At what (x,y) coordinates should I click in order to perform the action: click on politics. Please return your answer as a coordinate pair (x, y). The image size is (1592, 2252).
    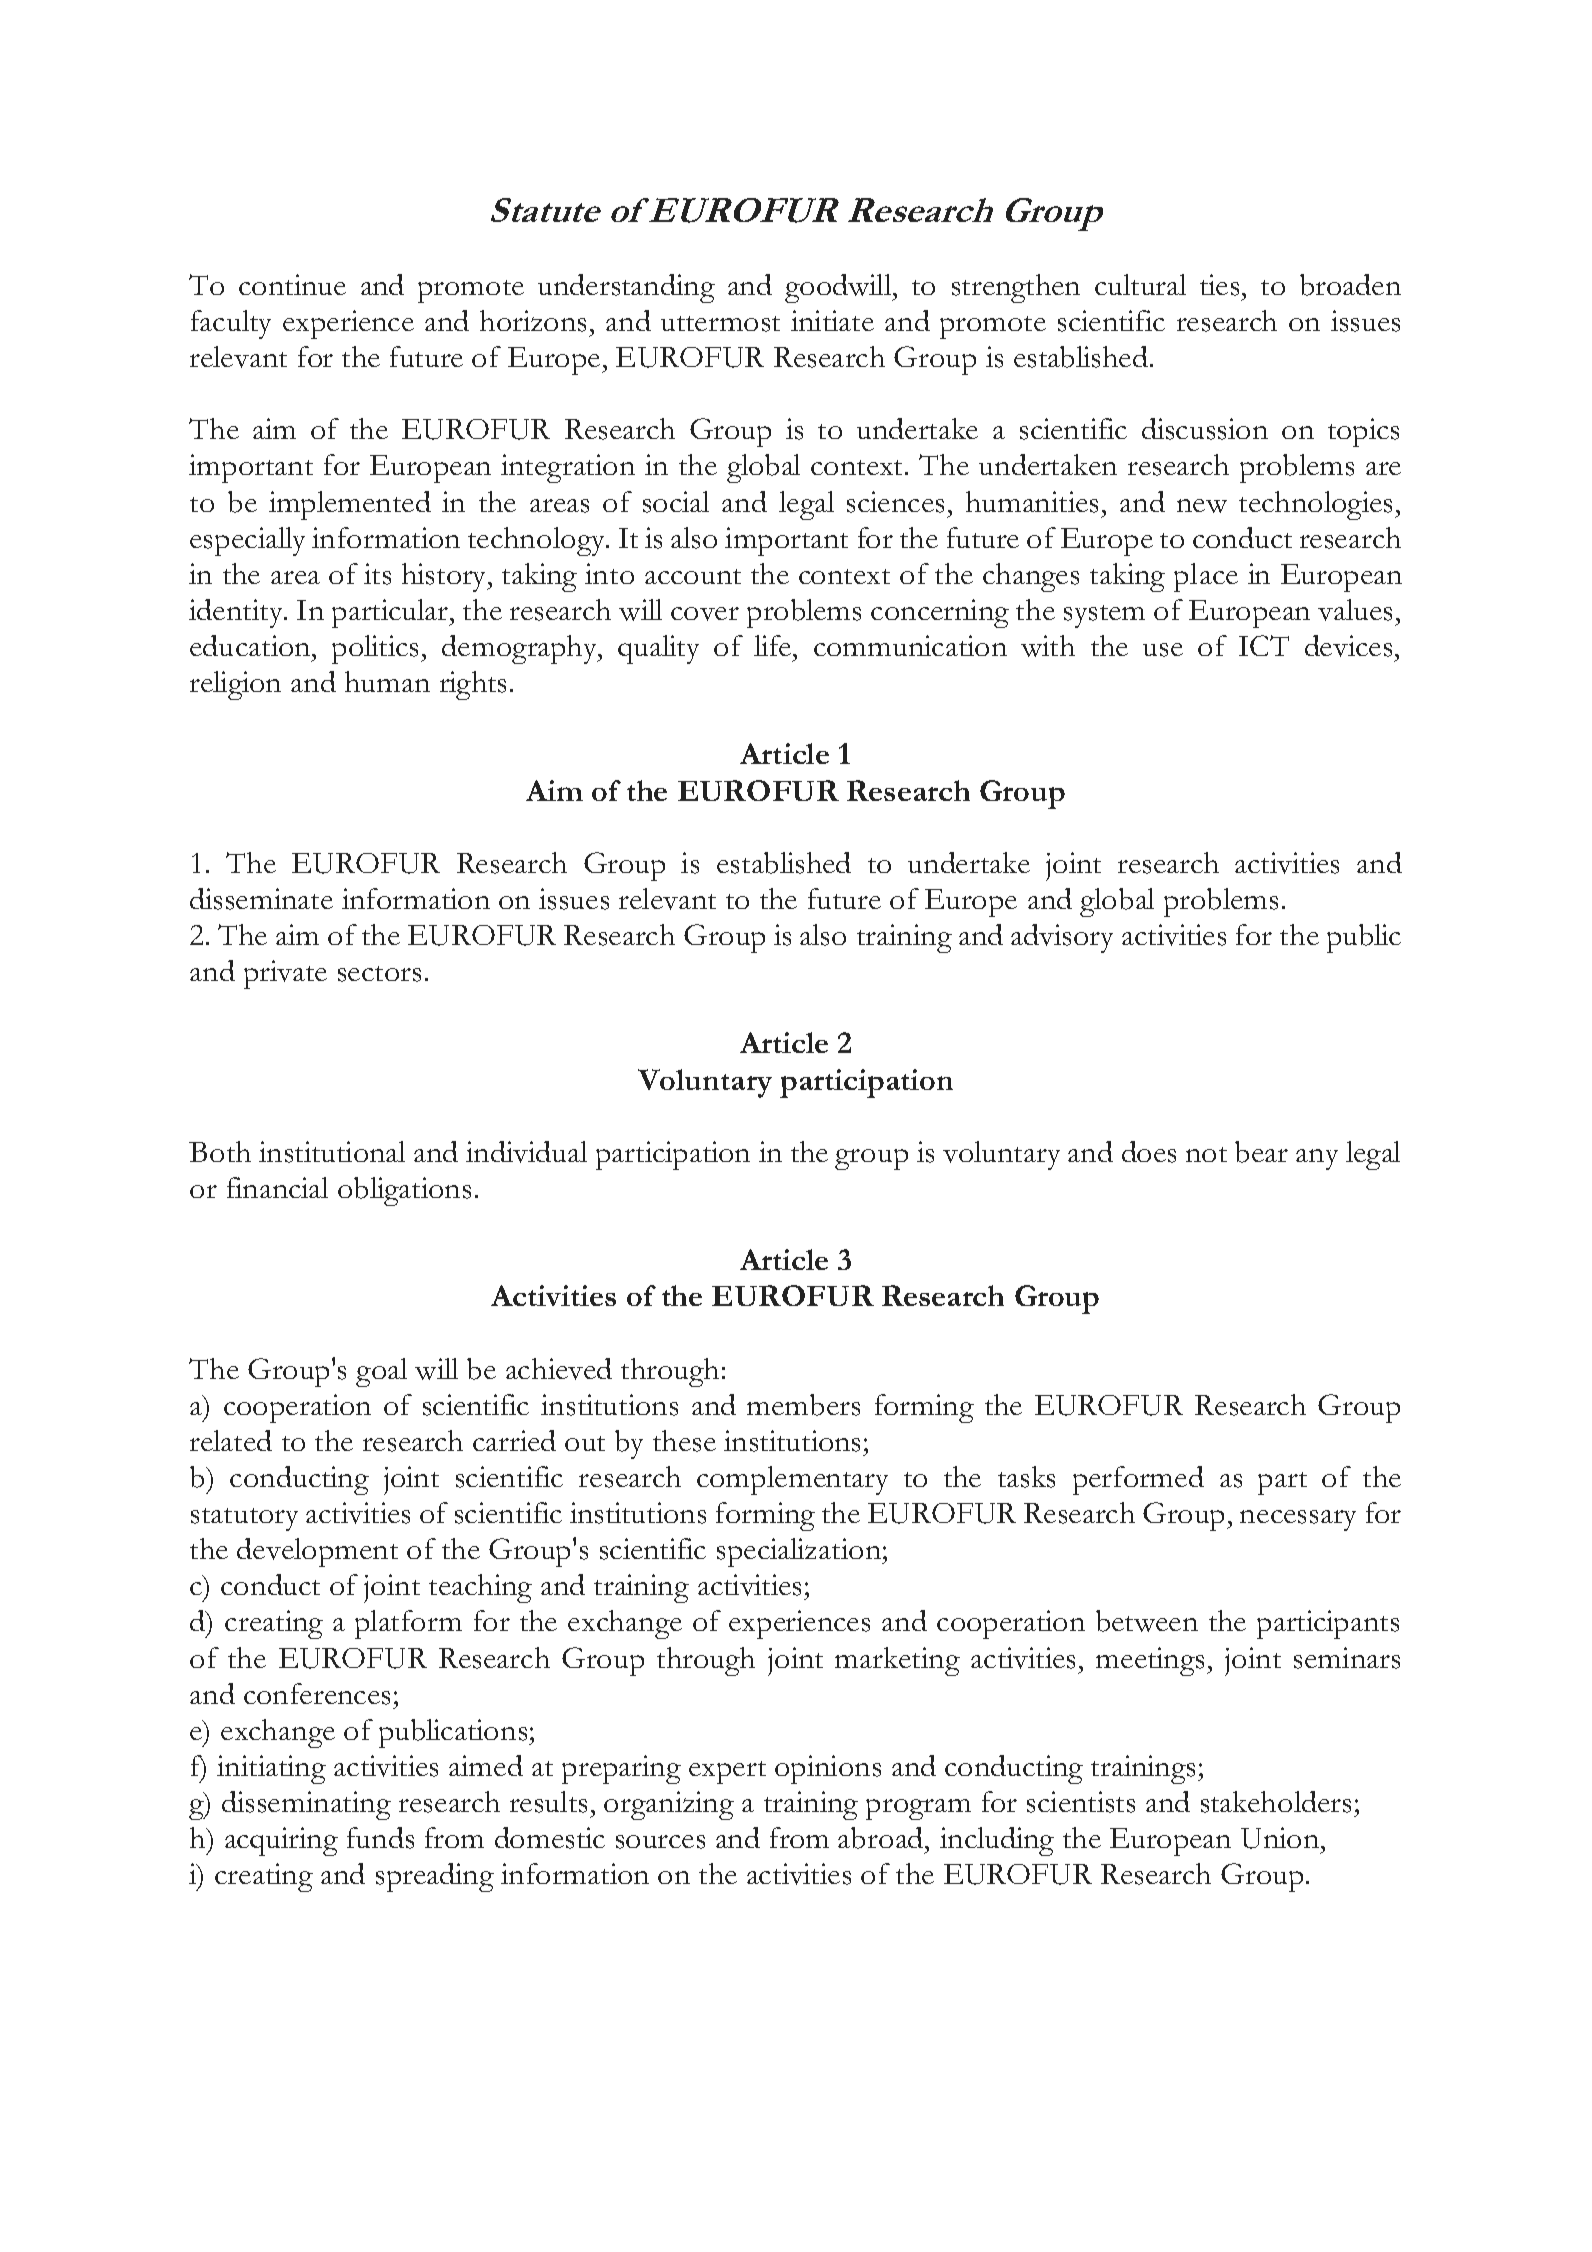
    Looking at the image, I should click on (377, 649).
